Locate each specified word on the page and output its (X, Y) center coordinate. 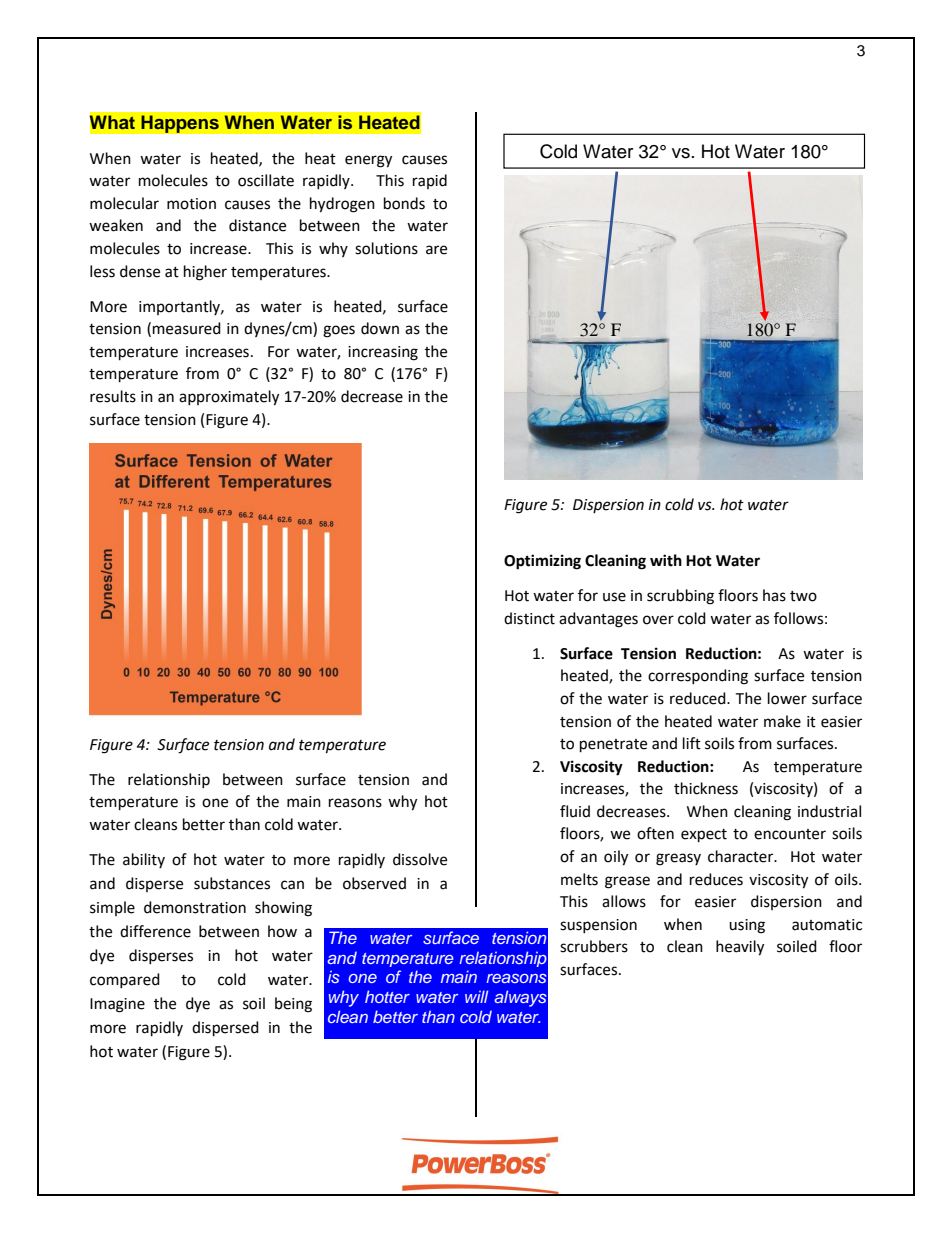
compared (125, 980)
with (666, 560)
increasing (383, 353)
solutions (386, 248)
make (782, 721)
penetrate (613, 746)
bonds (404, 203)
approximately (229, 398)
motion (191, 204)
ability (144, 860)
